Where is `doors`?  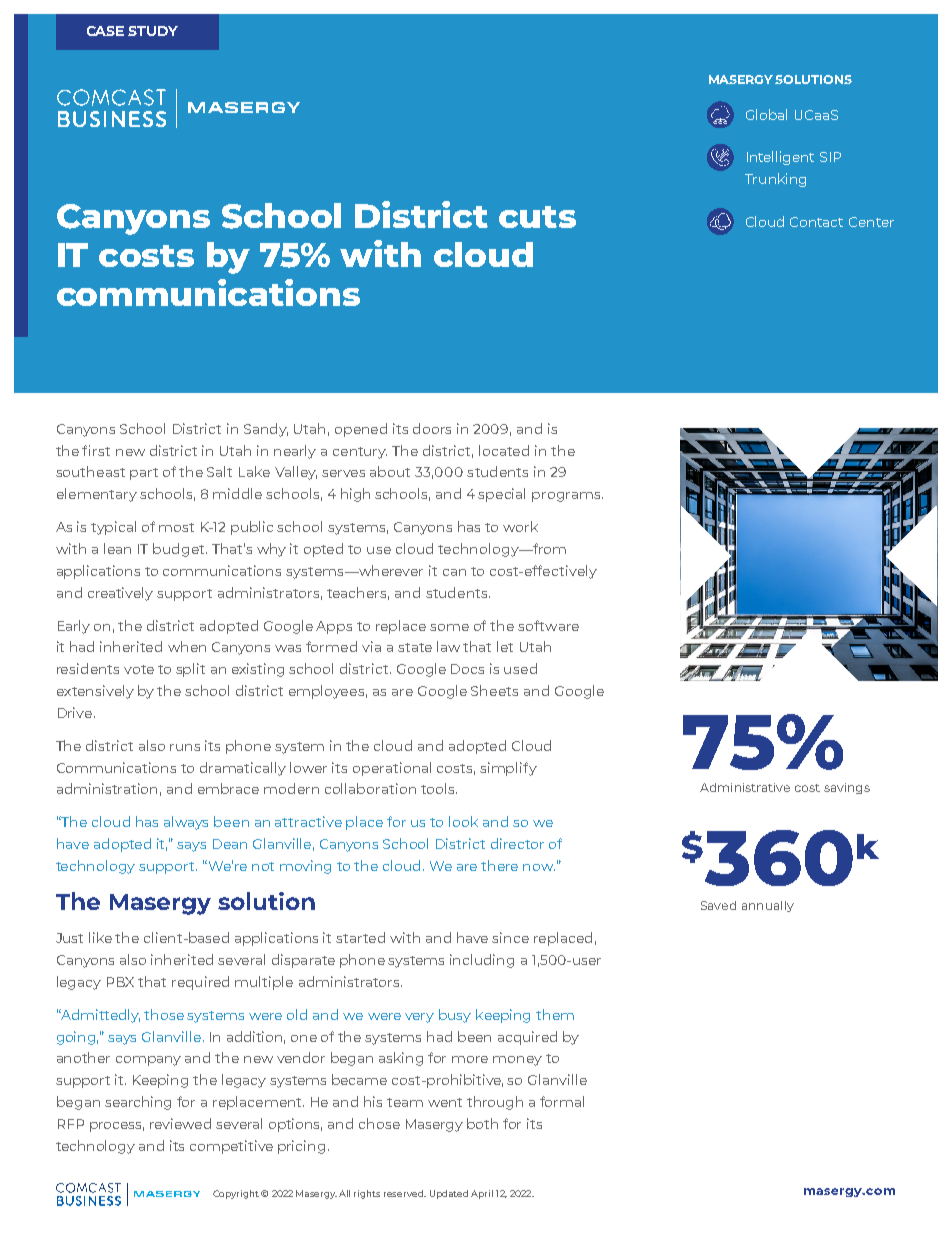
doors is located at coordinates (432, 428).
